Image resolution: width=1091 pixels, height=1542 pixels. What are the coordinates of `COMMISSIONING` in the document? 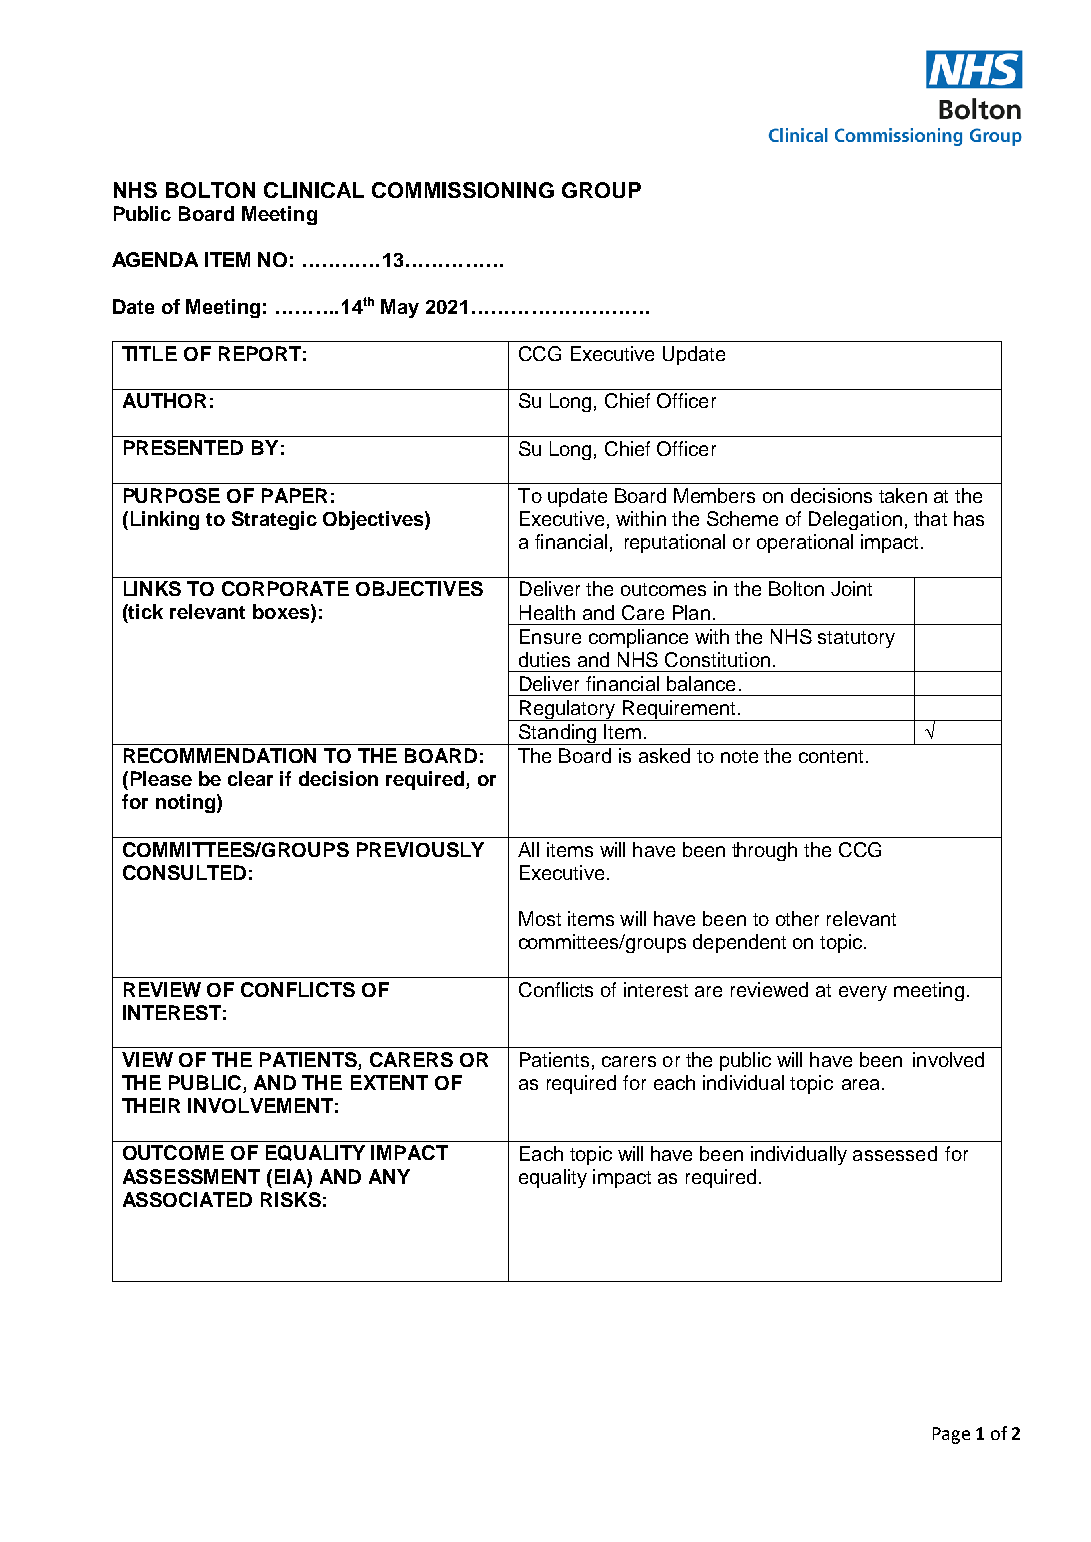 It's located at (463, 190).
